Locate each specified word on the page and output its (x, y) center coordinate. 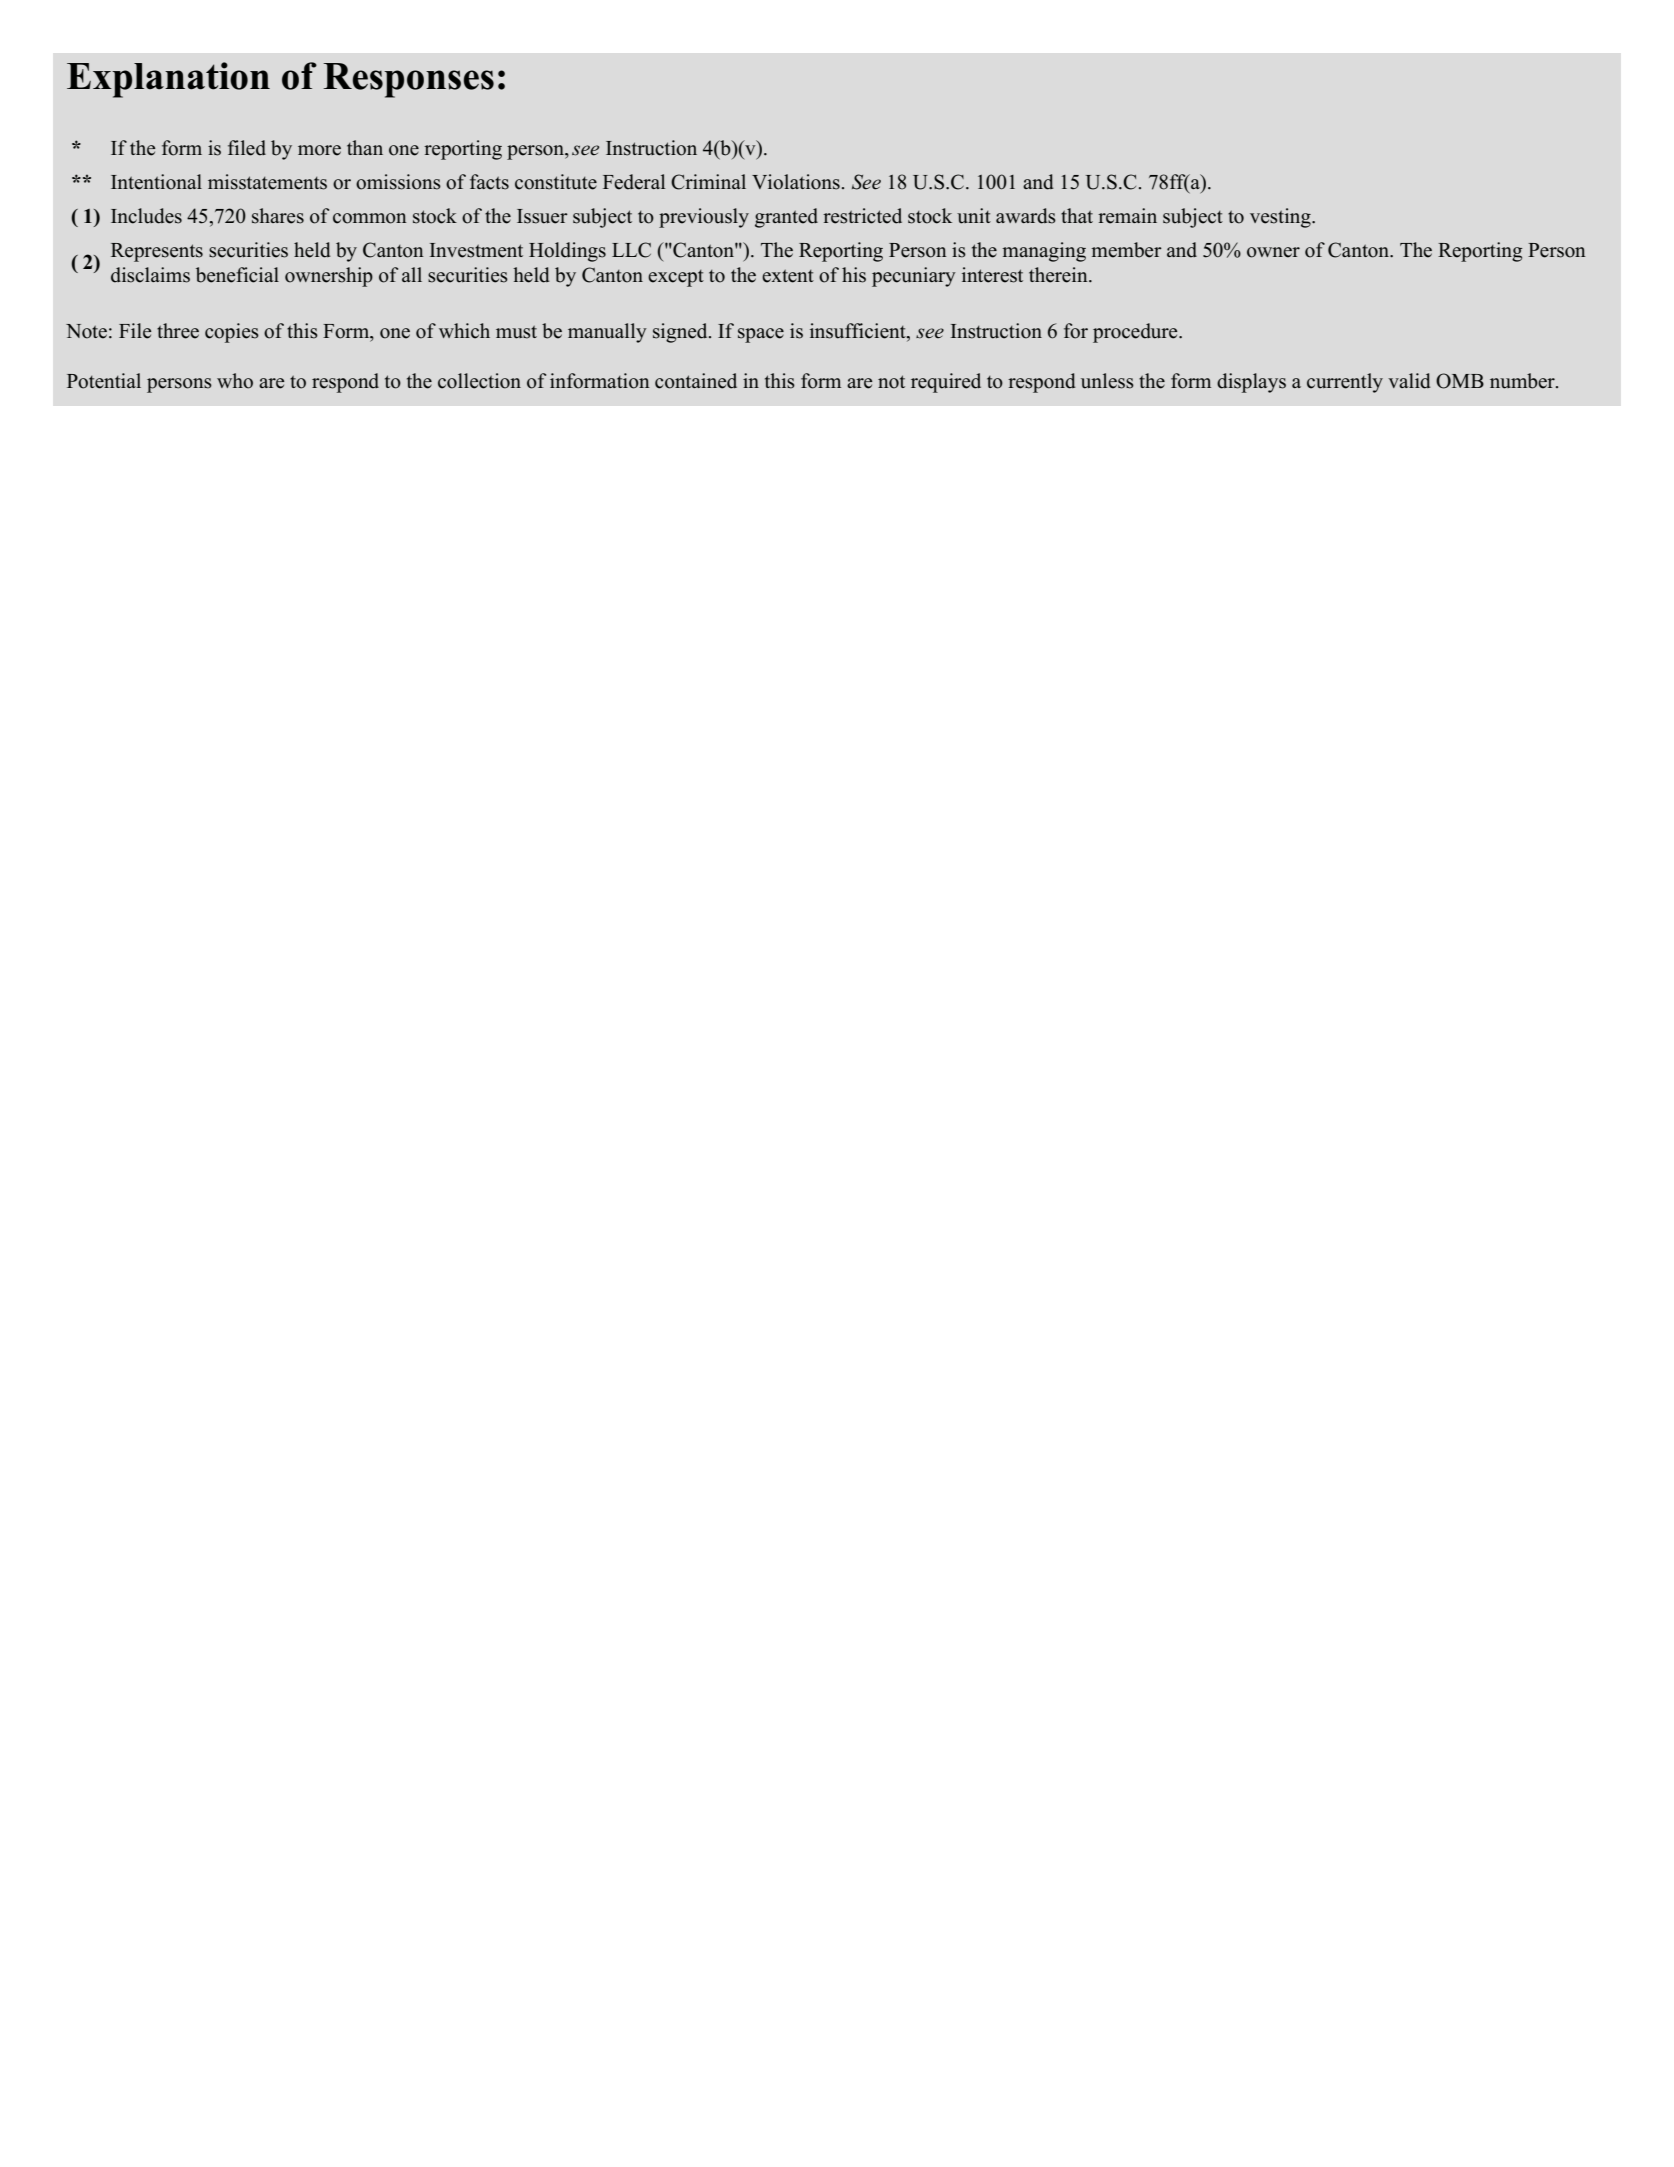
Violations (796, 182)
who (235, 381)
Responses (408, 80)
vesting (1281, 218)
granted (786, 218)
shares (278, 216)
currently (1345, 383)
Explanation (168, 80)
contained (696, 381)
